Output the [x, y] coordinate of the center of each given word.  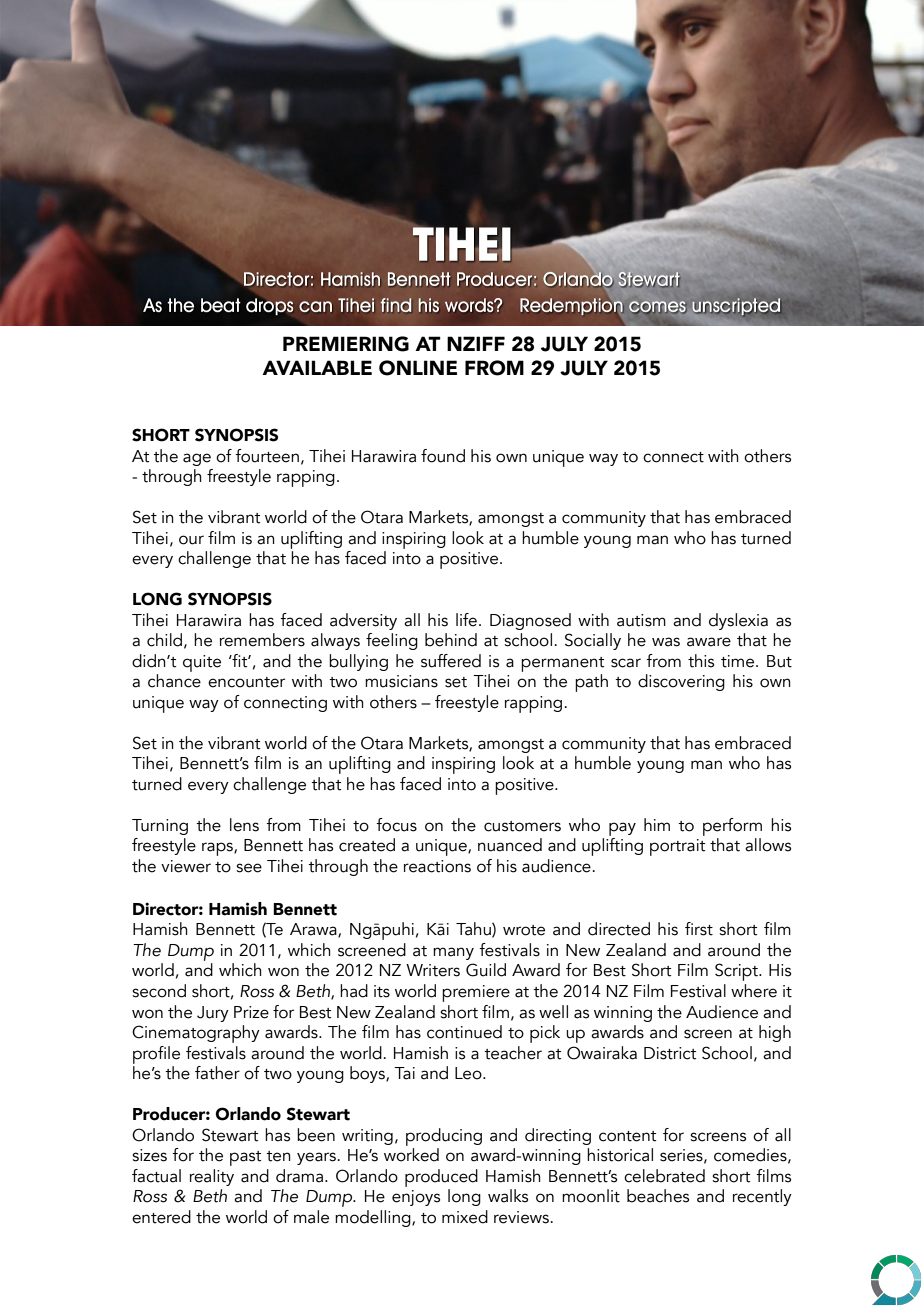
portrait [678, 847]
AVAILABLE [317, 367]
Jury [213, 1014]
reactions [437, 866]
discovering [681, 682]
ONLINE [418, 368]
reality [212, 1177]
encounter [246, 682]
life [466, 620]
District [670, 1053]
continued [464, 1032]
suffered [451, 661]
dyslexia [738, 621]
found [443, 456]
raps [218, 849]
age [197, 459]
